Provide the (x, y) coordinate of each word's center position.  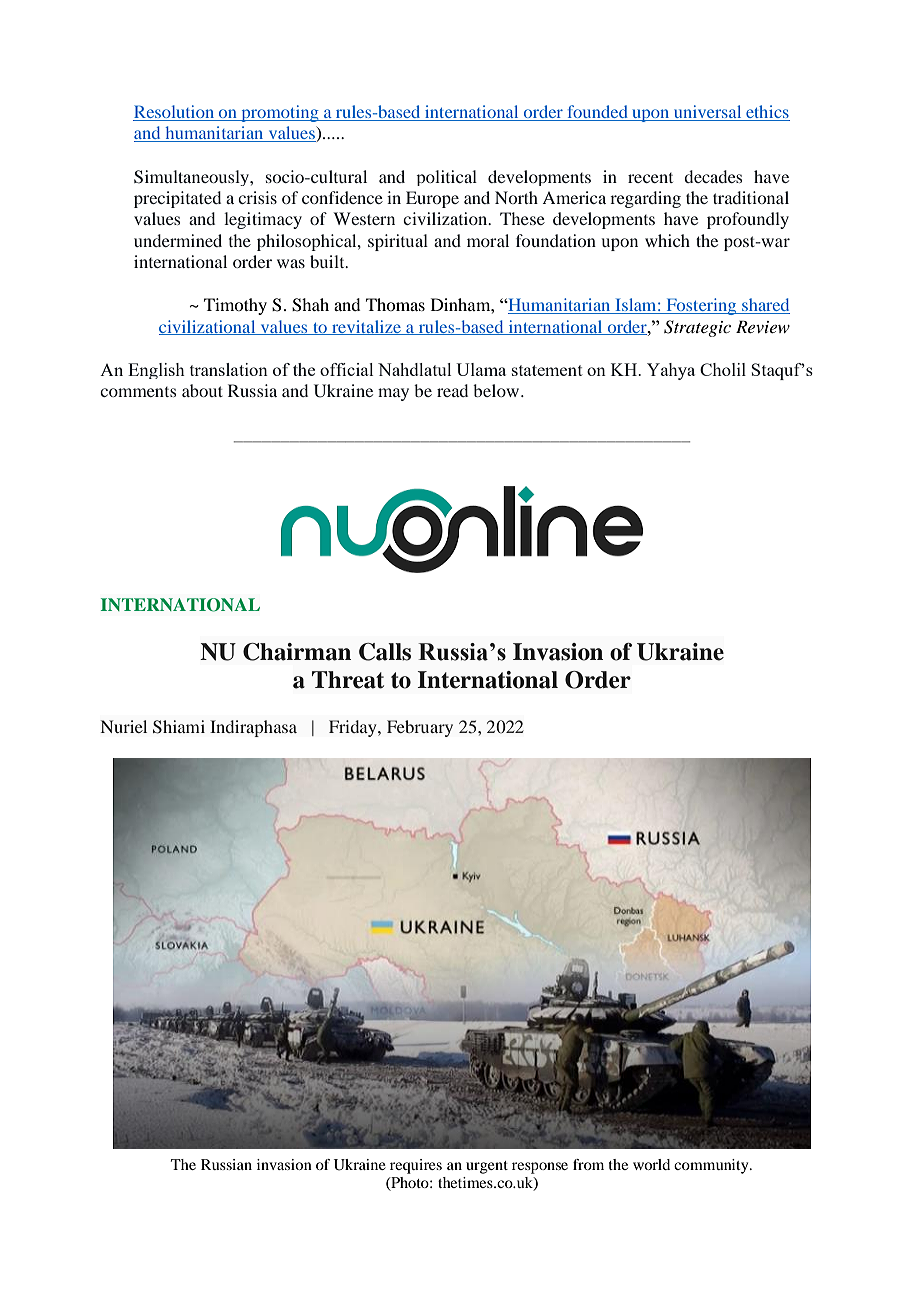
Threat (348, 680)
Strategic (697, 328)
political (446, 178)
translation (229, 369)
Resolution (175, 113)
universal (708, 113)
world (651, 1164)
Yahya (671, 371)
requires (416, 1166)
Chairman (297, 652)
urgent (487, 1167)
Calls (385, 652)
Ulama (481, 369)
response (540, 1168)
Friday (354, 728)
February (420, 728)
